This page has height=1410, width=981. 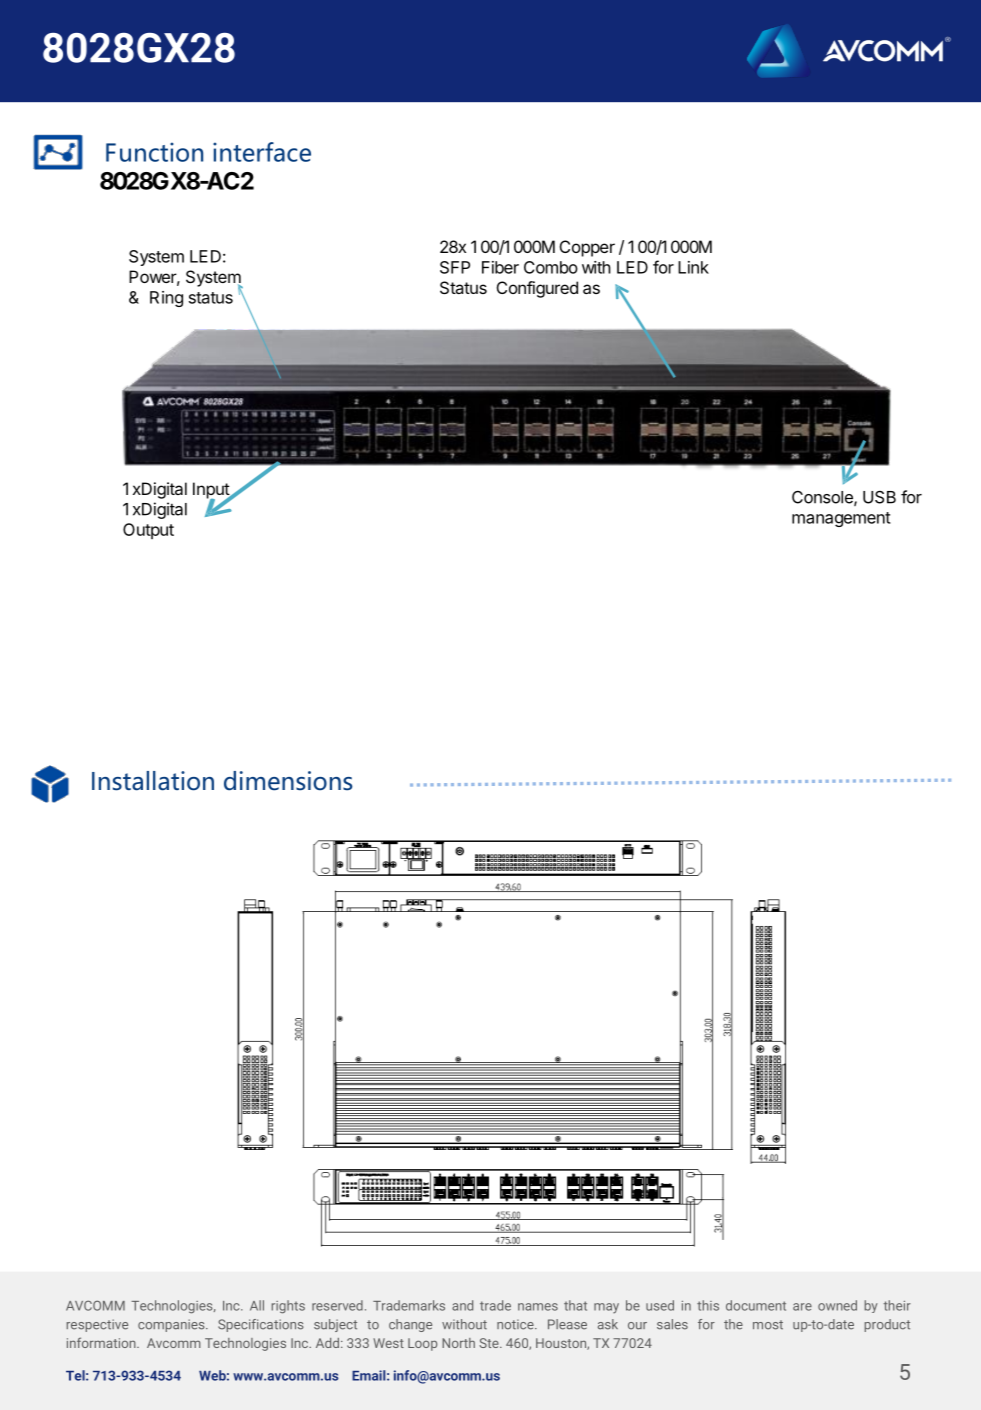 I want to click on and, so click(x=462, y=1305).
